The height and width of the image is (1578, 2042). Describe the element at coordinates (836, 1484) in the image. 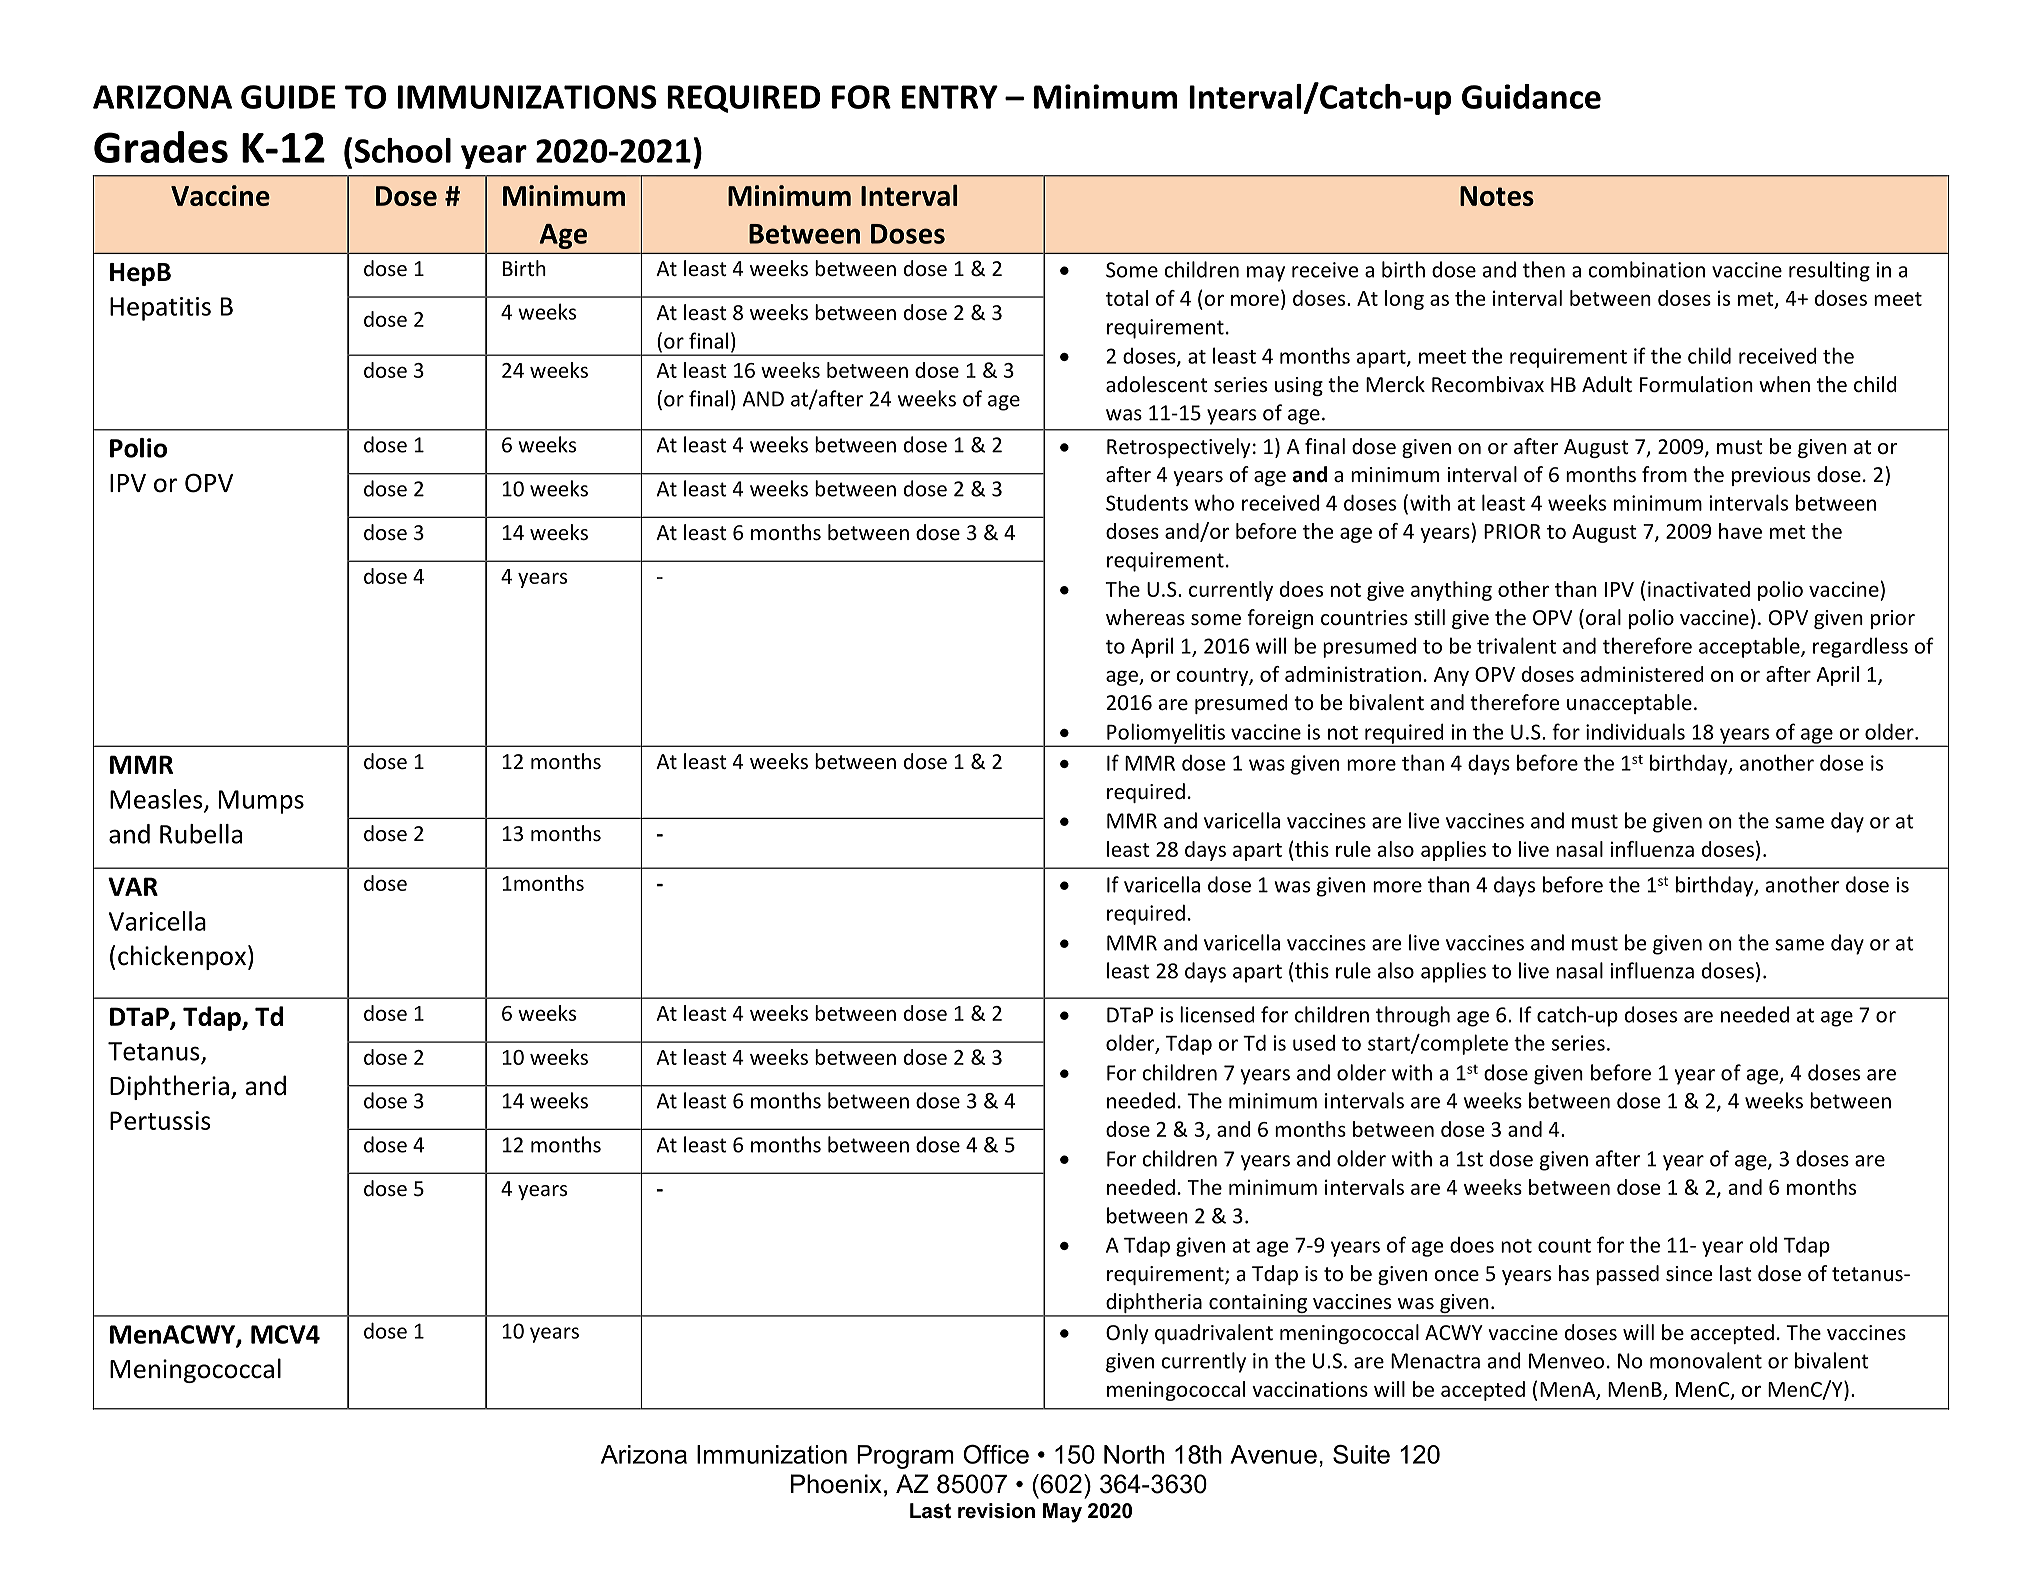

I see `Phoenix` at that location.
